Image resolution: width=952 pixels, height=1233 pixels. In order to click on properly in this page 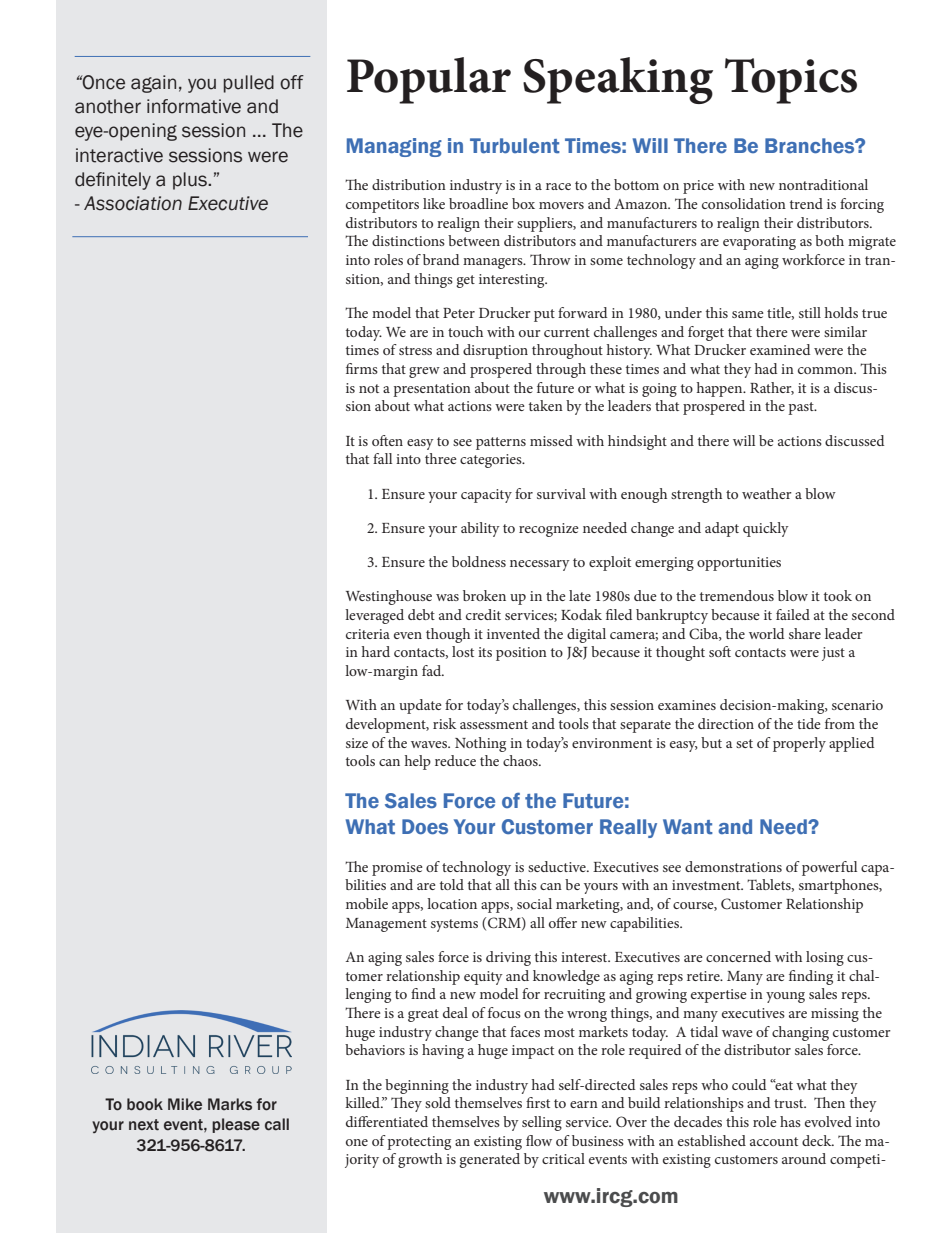, I will do `click(799, 744)`.
